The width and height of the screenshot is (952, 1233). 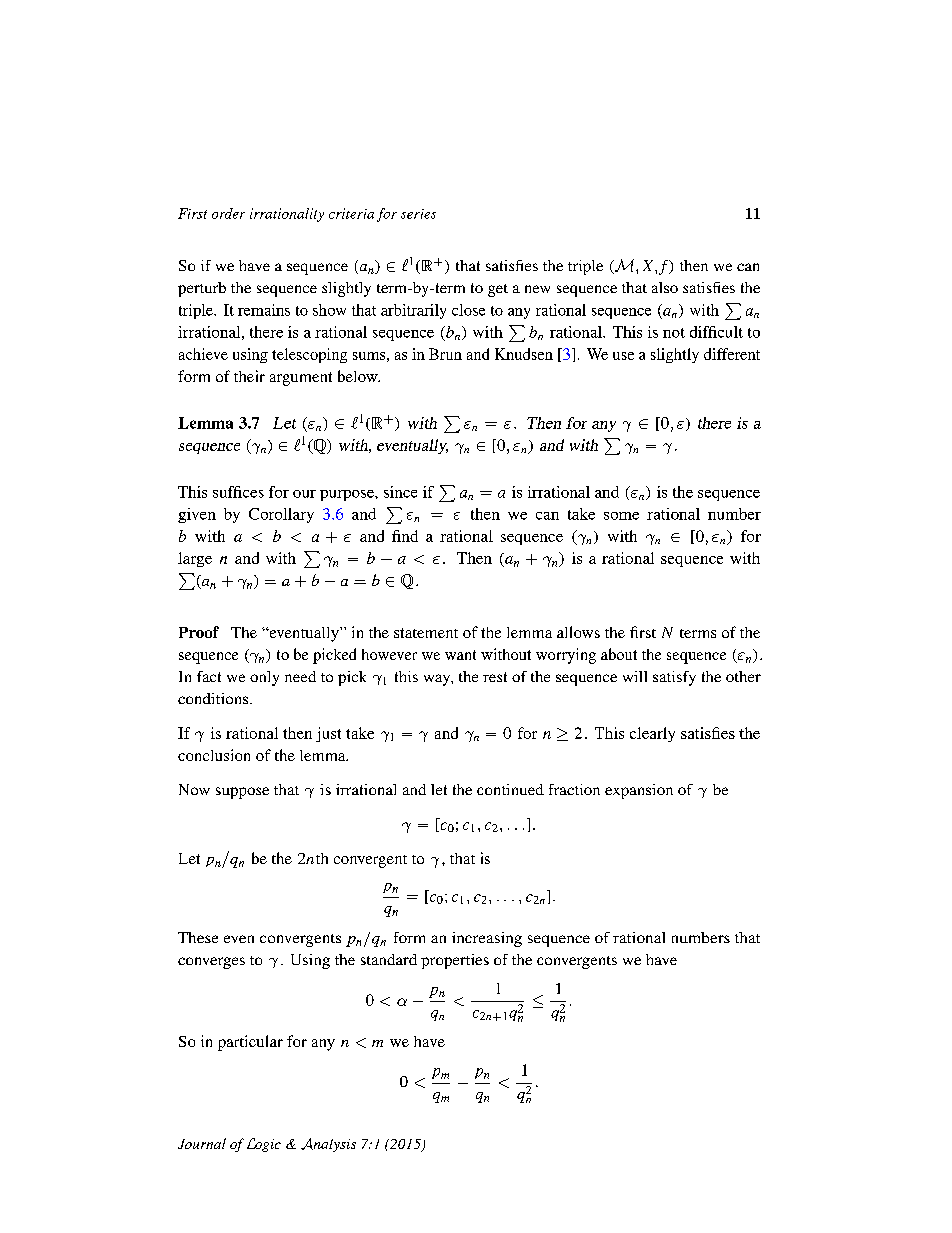 I want to click on series, so click(x=418, y=214).
